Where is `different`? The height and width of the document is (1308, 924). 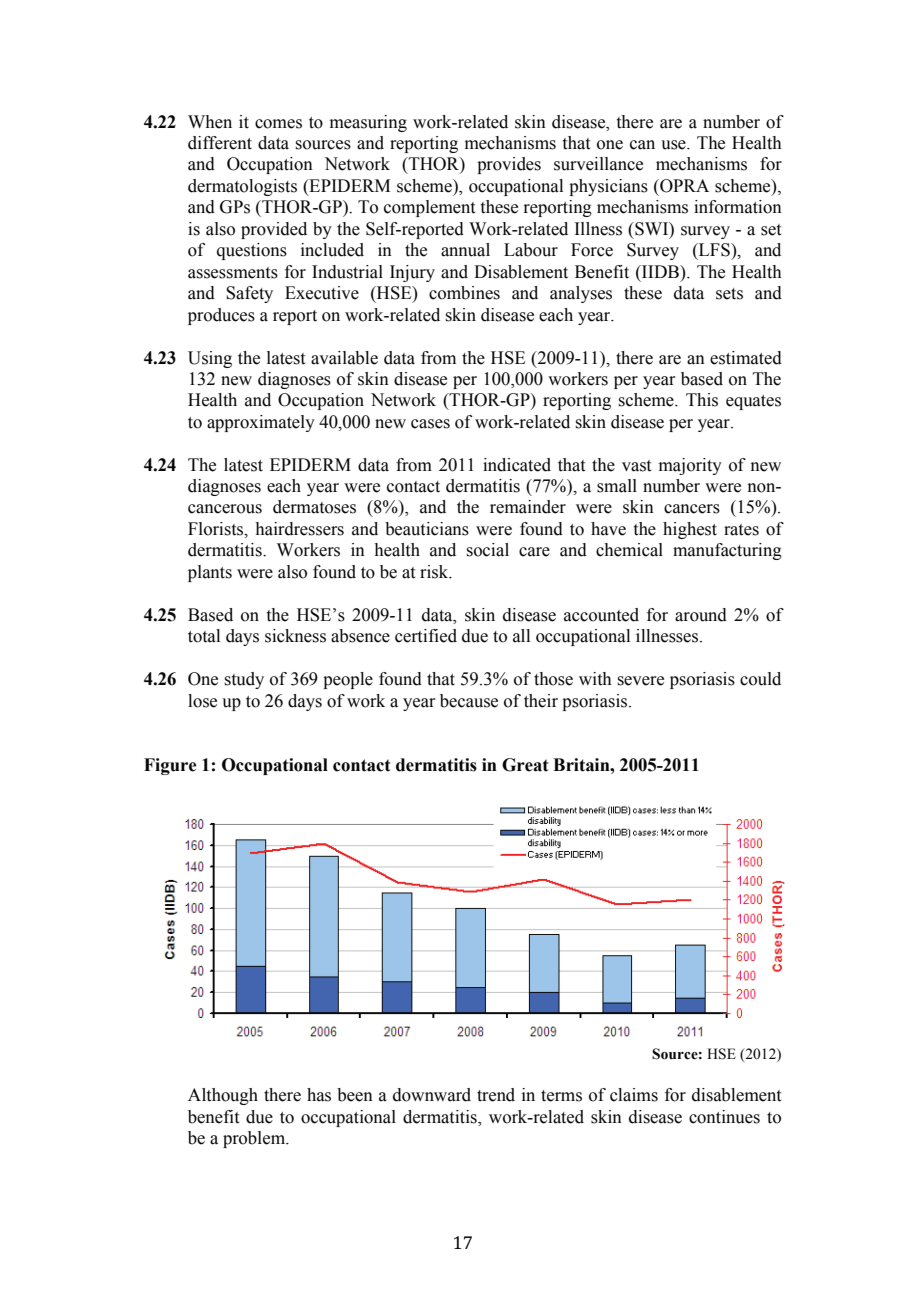 different is located at coordinates (220, 143).
